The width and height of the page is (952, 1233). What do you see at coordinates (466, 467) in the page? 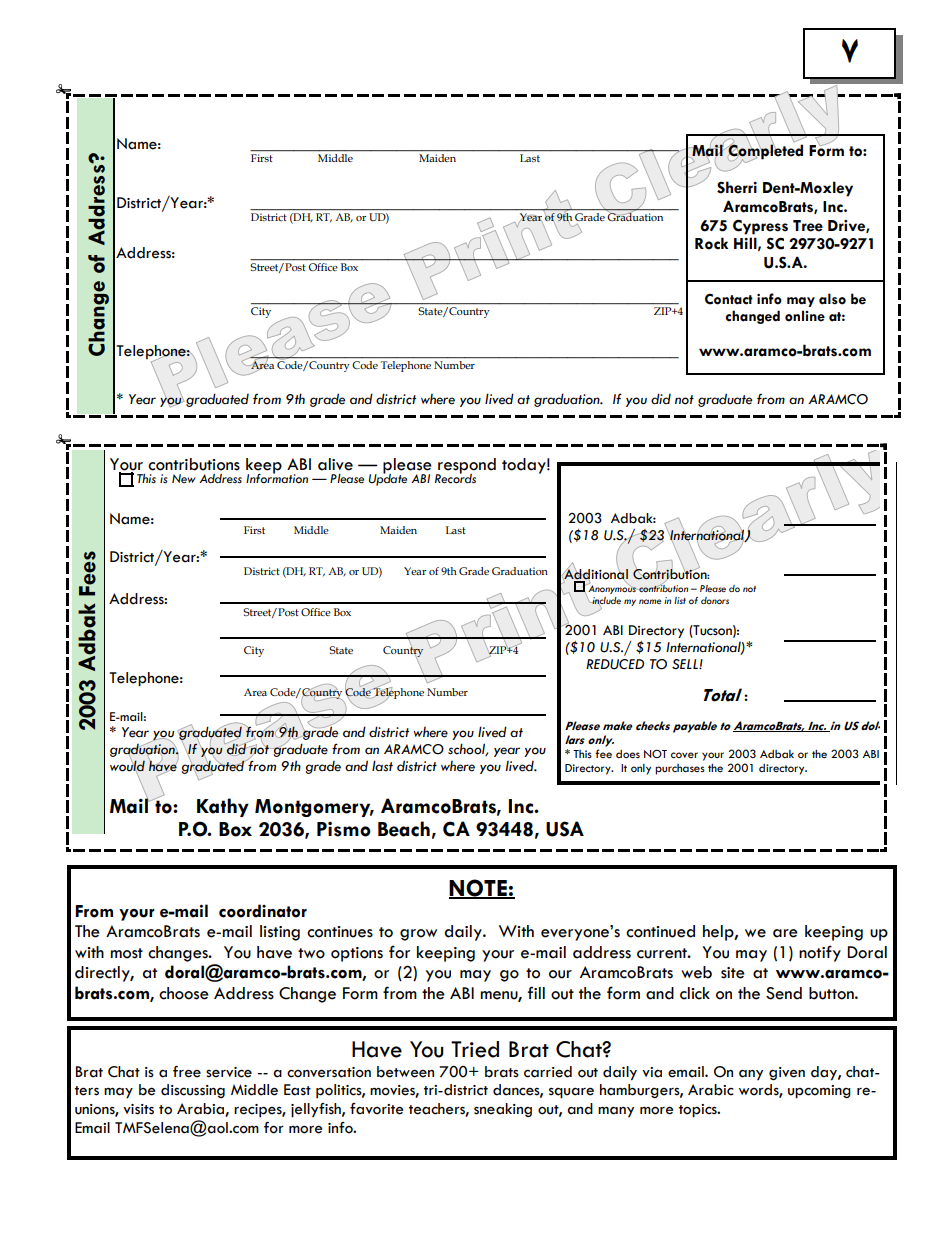
I see `respond` at bounding box center [466, 467].
